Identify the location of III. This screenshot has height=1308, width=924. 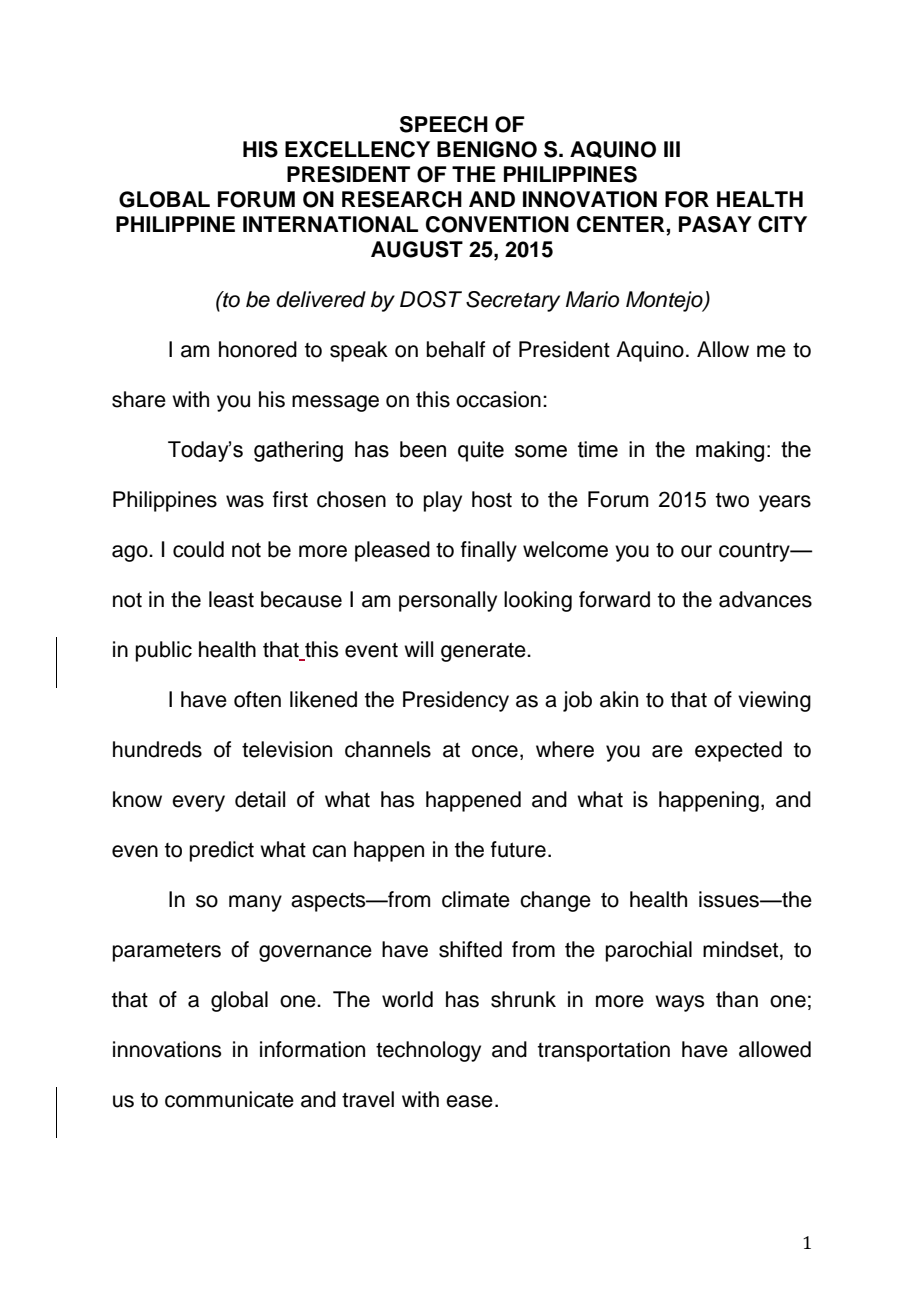
(672, 149).
